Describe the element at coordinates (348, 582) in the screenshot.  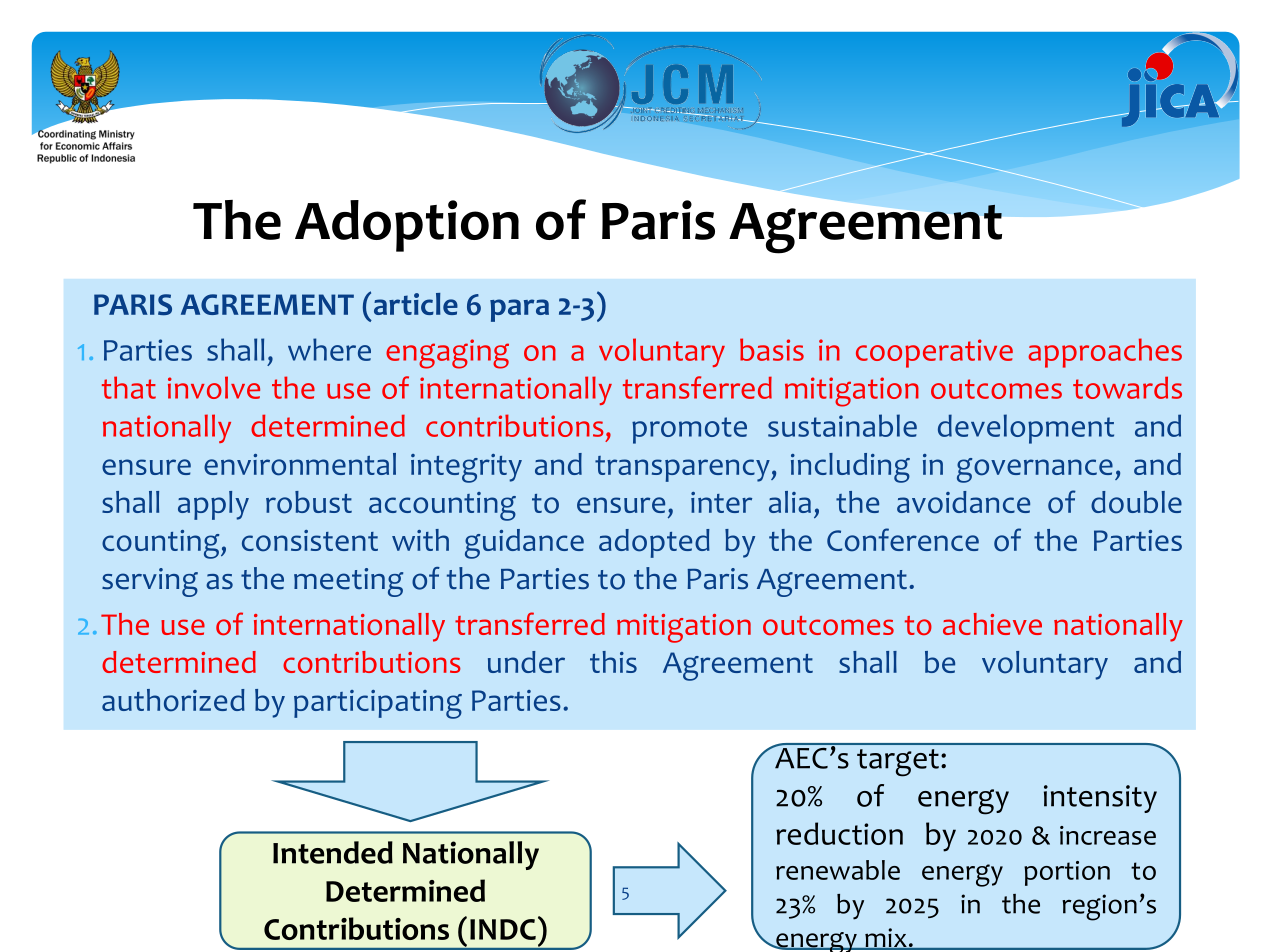
I see `meeting` at that location.
